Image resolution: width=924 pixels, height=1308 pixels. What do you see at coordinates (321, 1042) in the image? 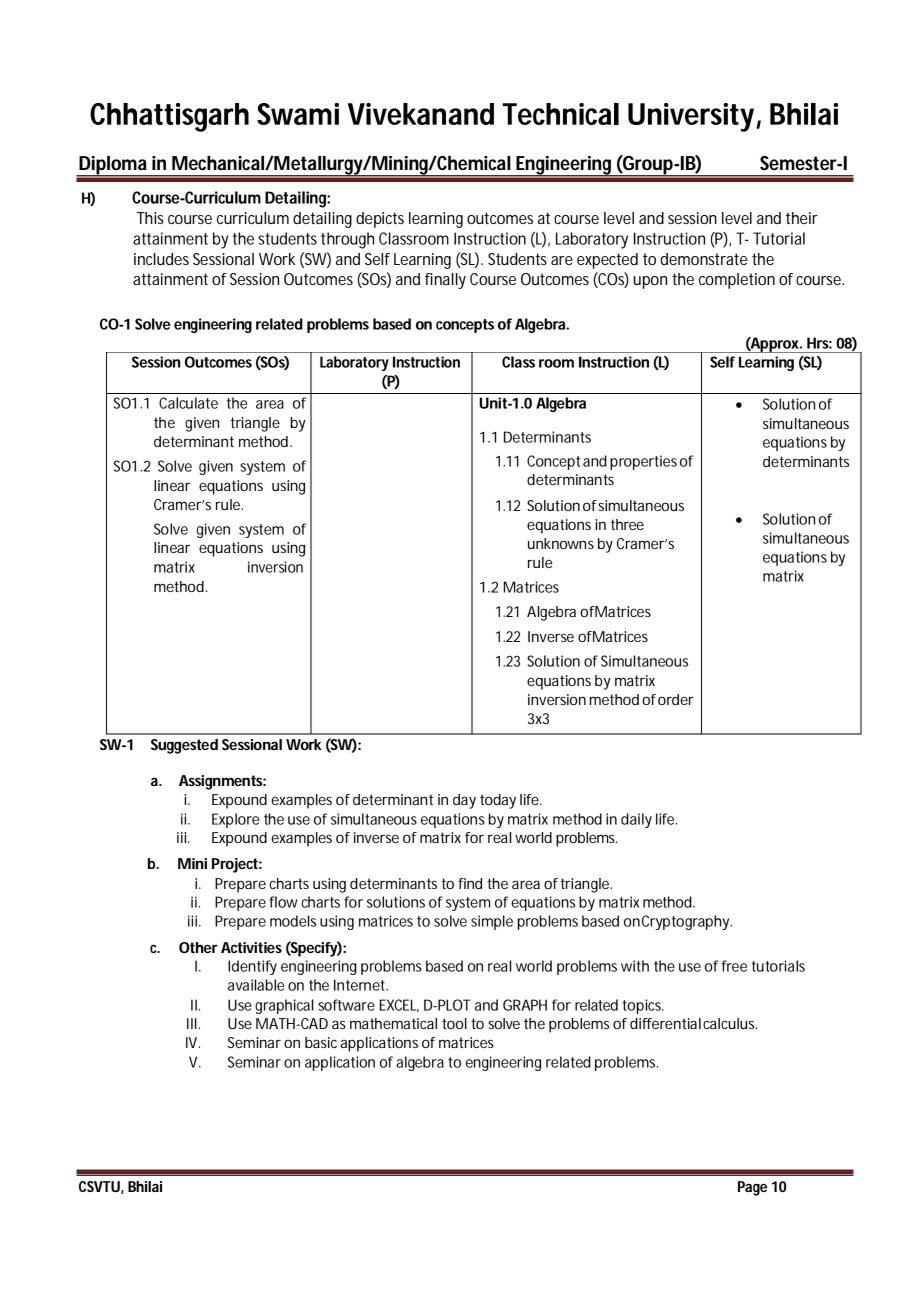
I see `basic` at bounding box center [321, 1042].
